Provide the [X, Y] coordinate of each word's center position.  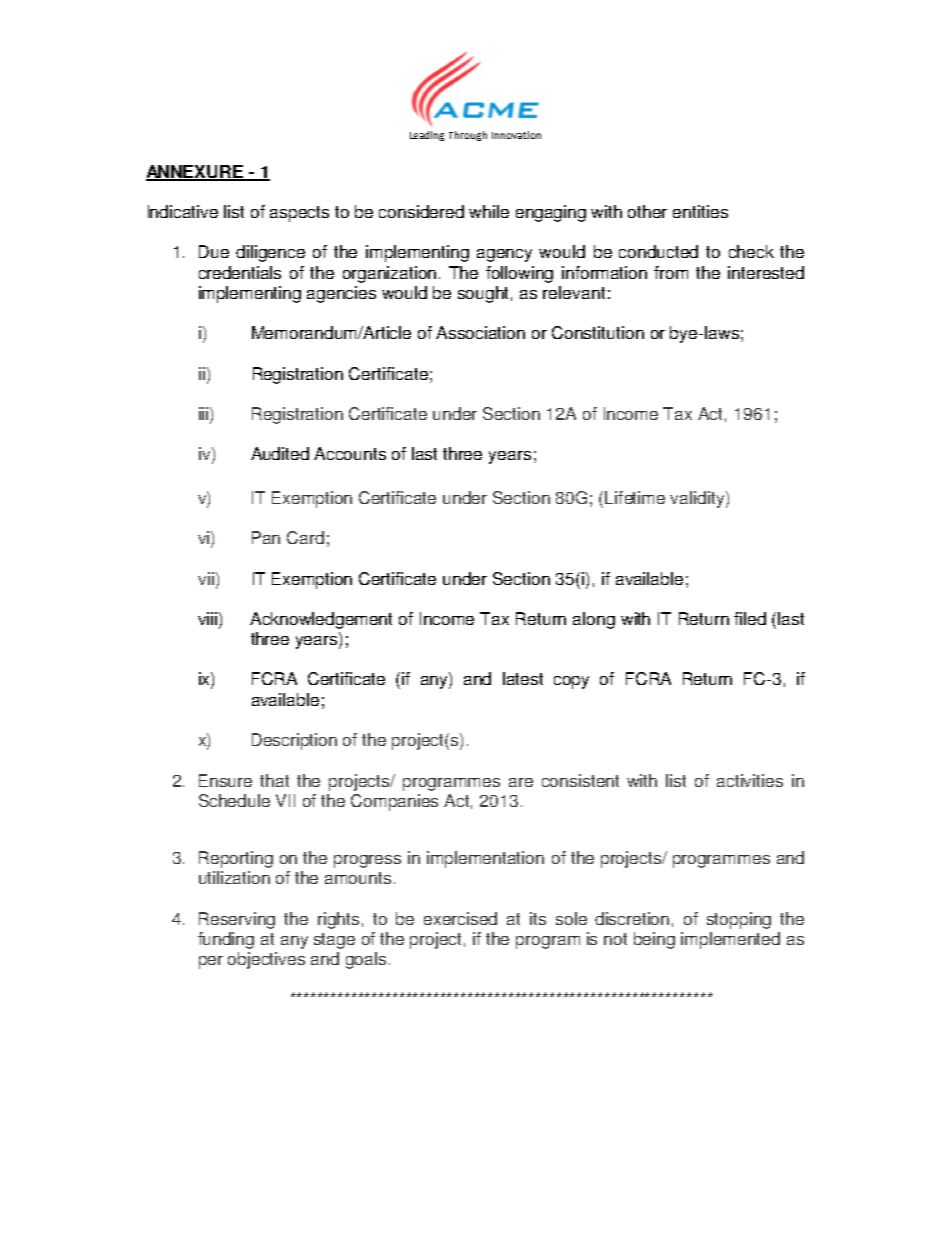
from [671, 272]
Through [468, 136]
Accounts [350, 453]
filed [750, 618]
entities [700, 211]
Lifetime [635, 497]
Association [480, 332]
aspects [299, 214]
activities [750, 780]
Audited [280, 453]
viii [209, 618]
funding [226, 940]
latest [523, 678]
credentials [240, 272]
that [274, 780]
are [521, 782]
